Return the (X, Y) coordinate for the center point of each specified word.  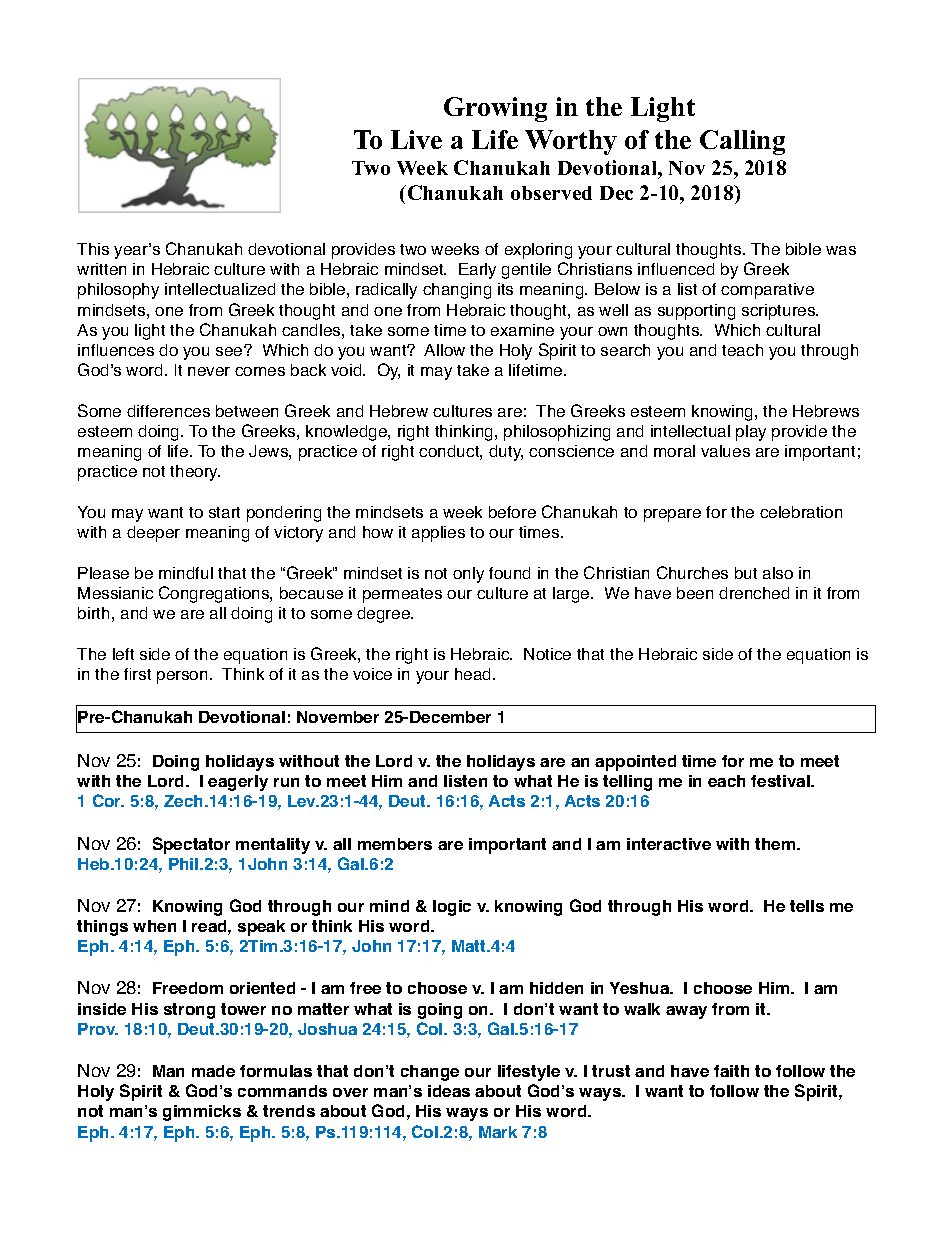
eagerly (238, 783)
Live (416, 139)
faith (731, 1071)
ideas (449, 1091)
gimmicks (202, 1113)
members (395, 844)
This (93, 249)
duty (506, 453)
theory (195, 473)
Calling (742, 142)
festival (781, 781)
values (725, 451)
